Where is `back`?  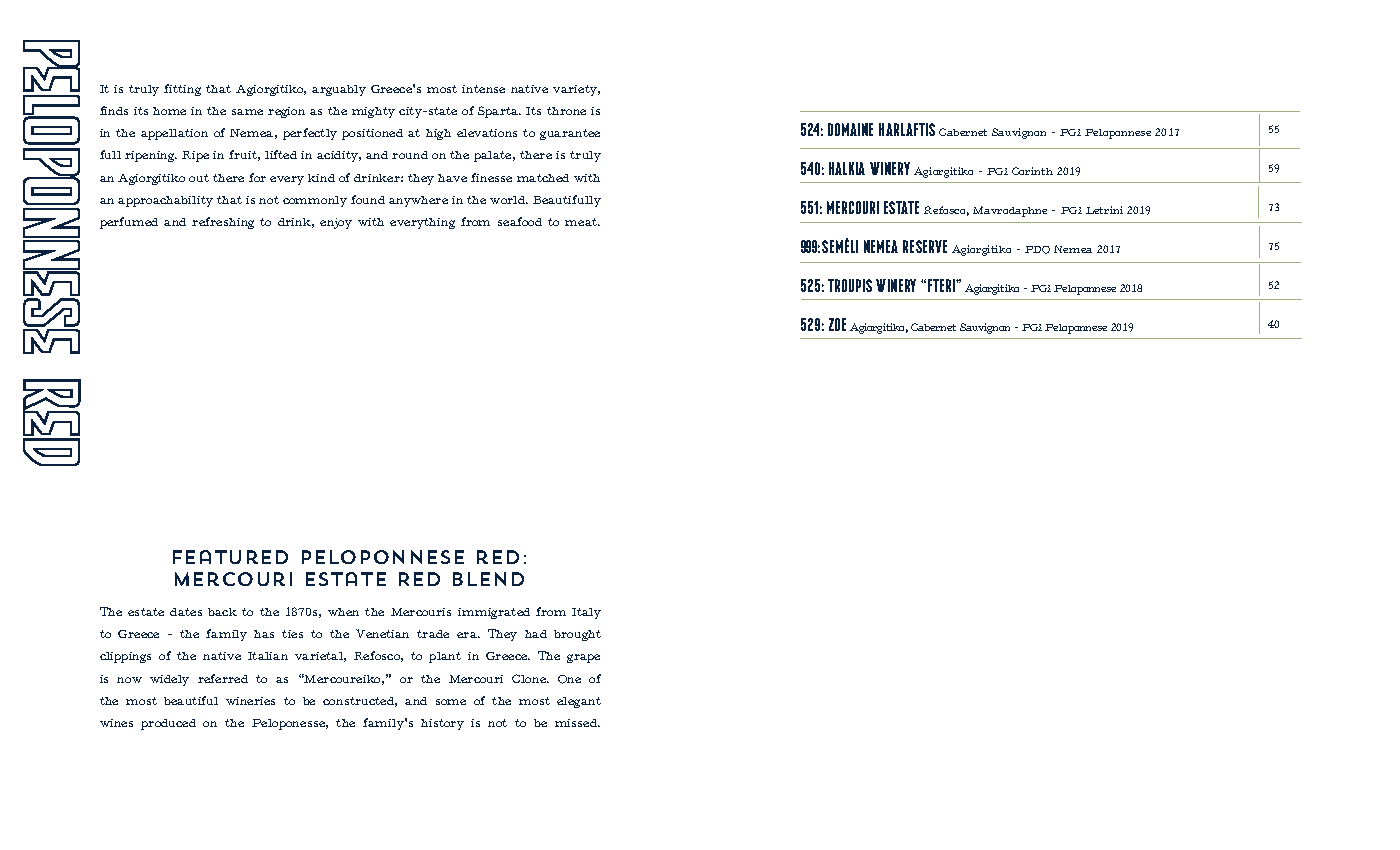 back is located at coordinates (222, 612).
